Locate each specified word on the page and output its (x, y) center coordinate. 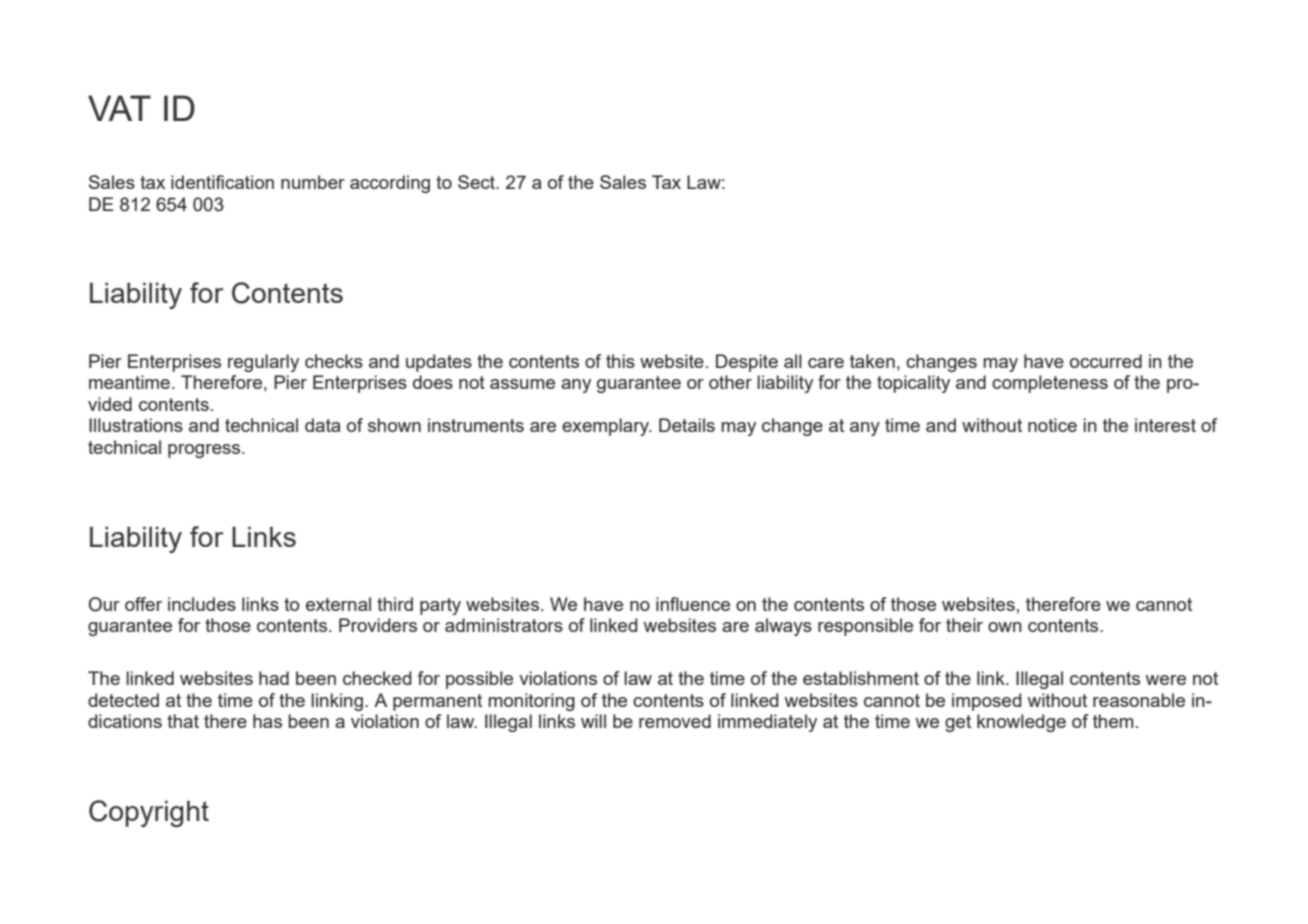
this (620, 361)
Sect (477, 182)
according (390, 184)
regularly (263, 363)
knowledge (1021, 723)
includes (202, 604)
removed (675, 721)
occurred (1106, 361)
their (964, 625)
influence (693, 604)
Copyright (149, 813)
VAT (119, 108)
